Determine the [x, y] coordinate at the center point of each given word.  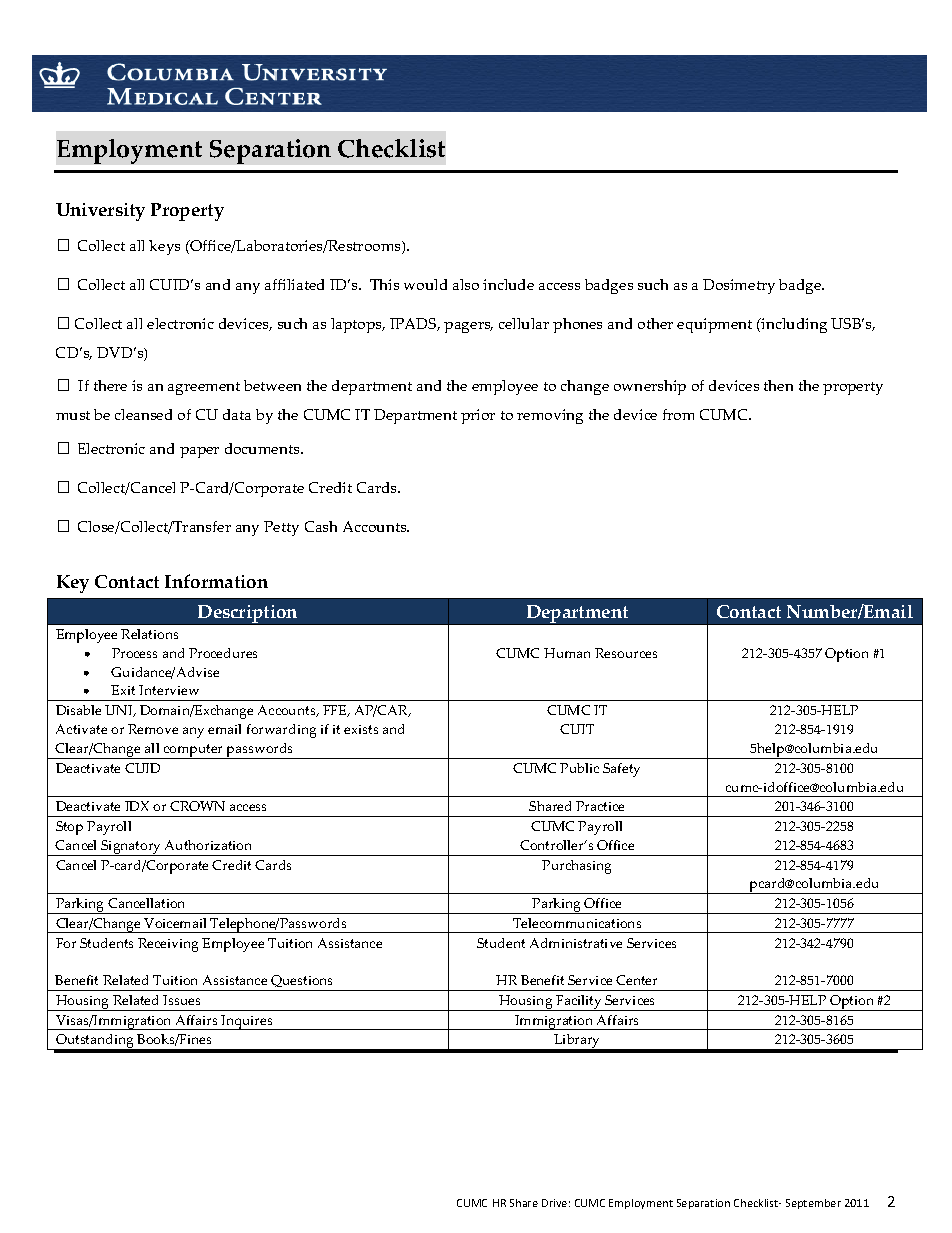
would [425, 284]
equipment [714, 325]
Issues [181, 1000]
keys [164, 247]
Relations [149, 634]
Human [567, 653]
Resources [626, 653]
